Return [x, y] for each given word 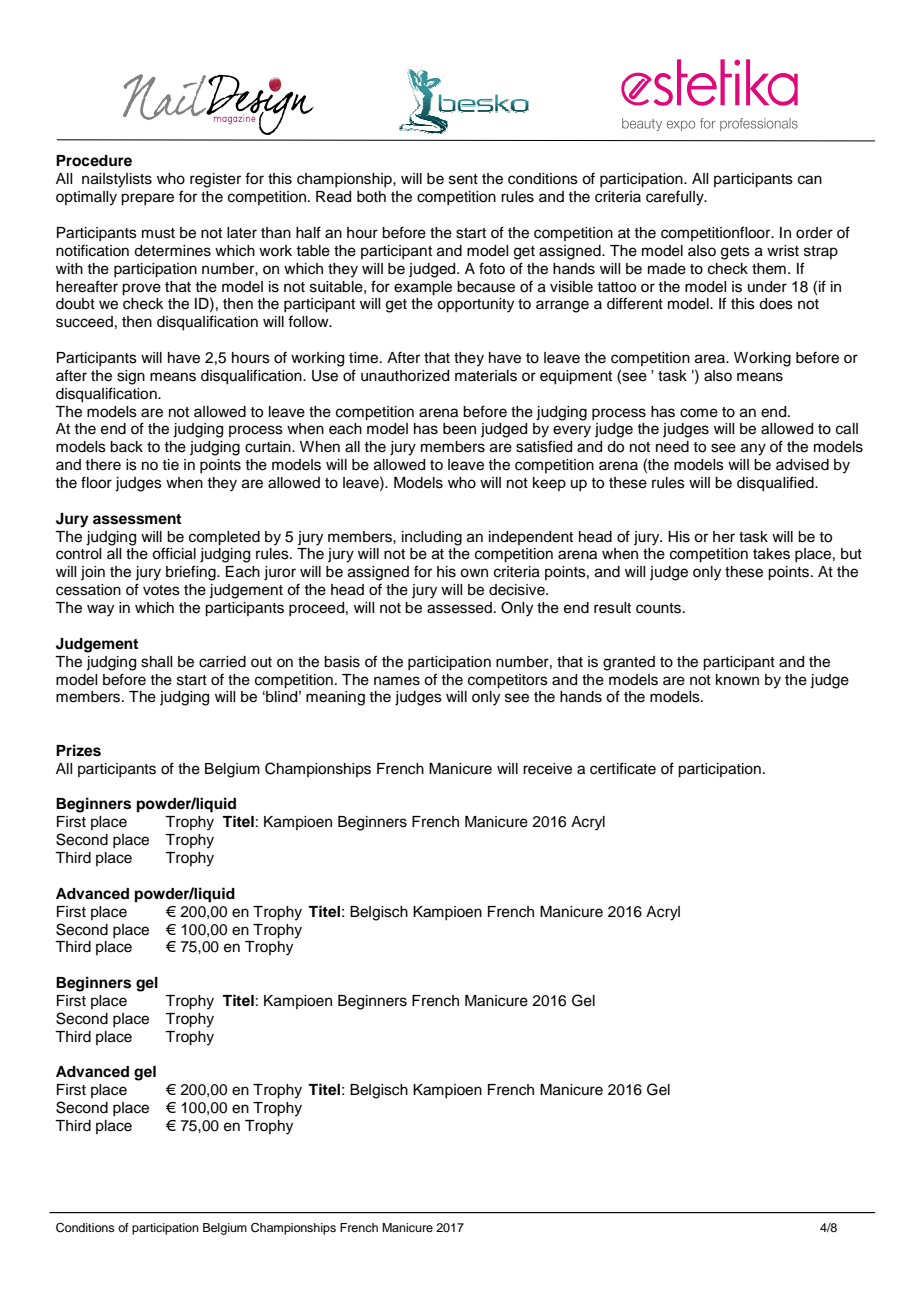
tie [170, 465]
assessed [459, 608]
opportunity [475, 305]
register [215, 180]
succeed [84, 322]
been [459, 429]
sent [463, 179]
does [776, 304]
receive [547, 769]
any [753, 449]
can [810, 180]
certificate [623, 768]
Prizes [78, 750]
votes [161, 590]
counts [658, 608]
